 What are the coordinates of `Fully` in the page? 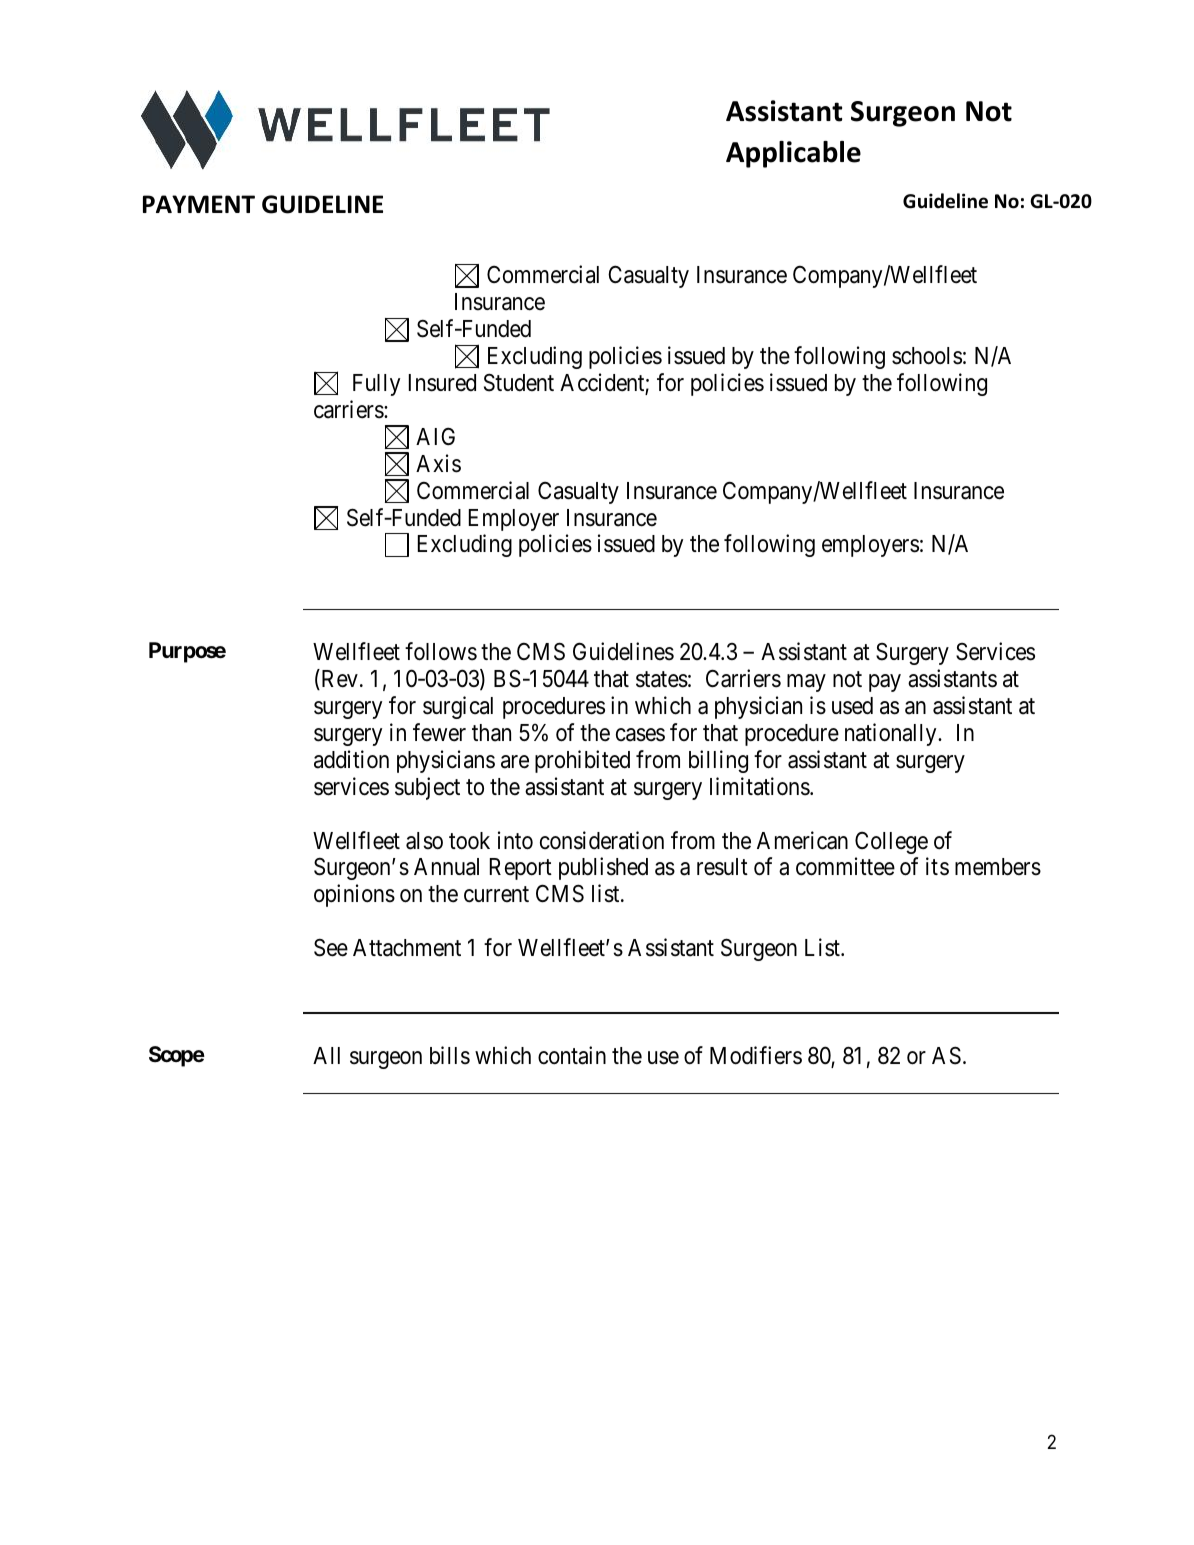 It's located at (376, 385).
